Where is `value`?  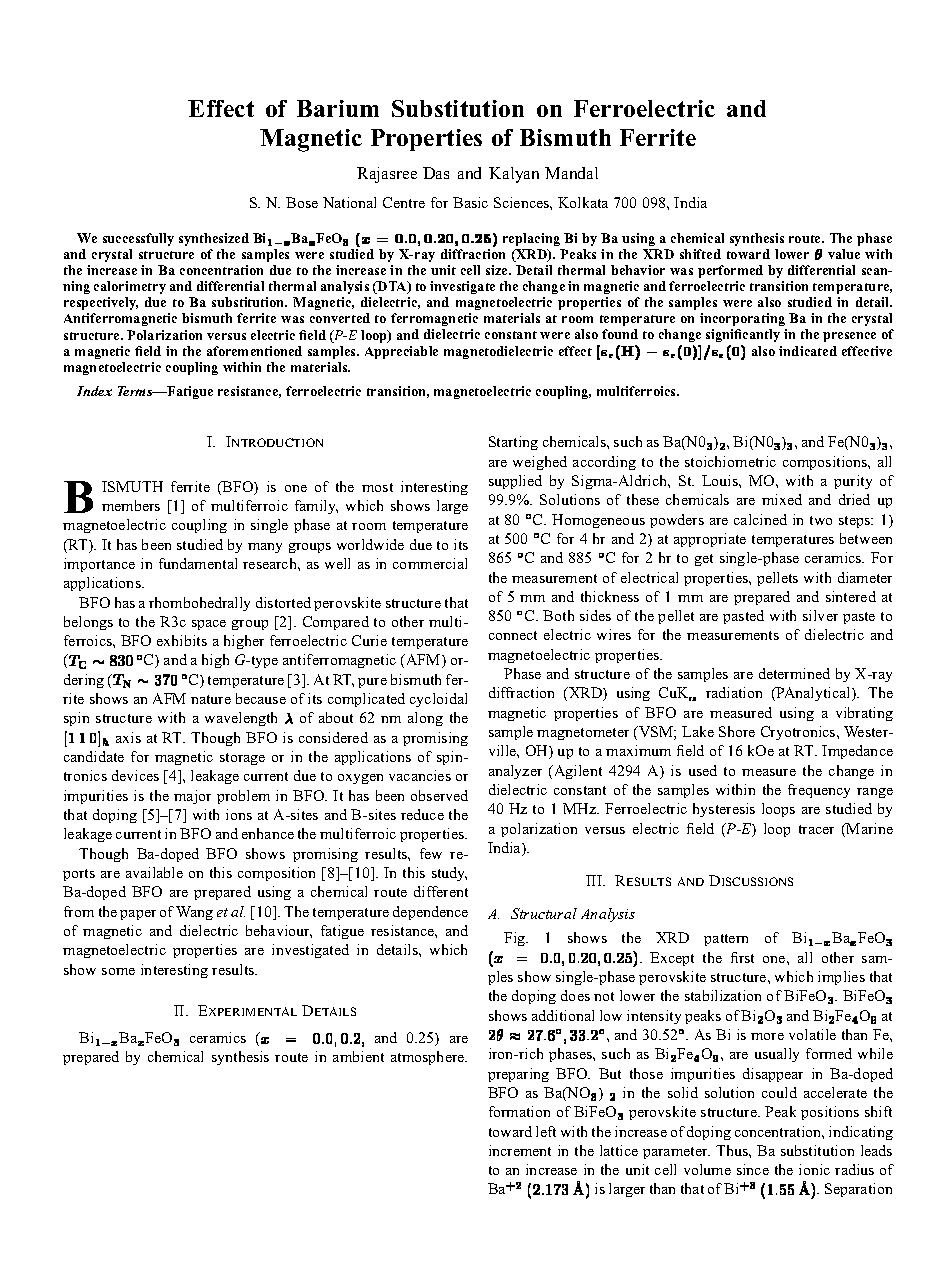 value is located at coordinates (844, 254).
